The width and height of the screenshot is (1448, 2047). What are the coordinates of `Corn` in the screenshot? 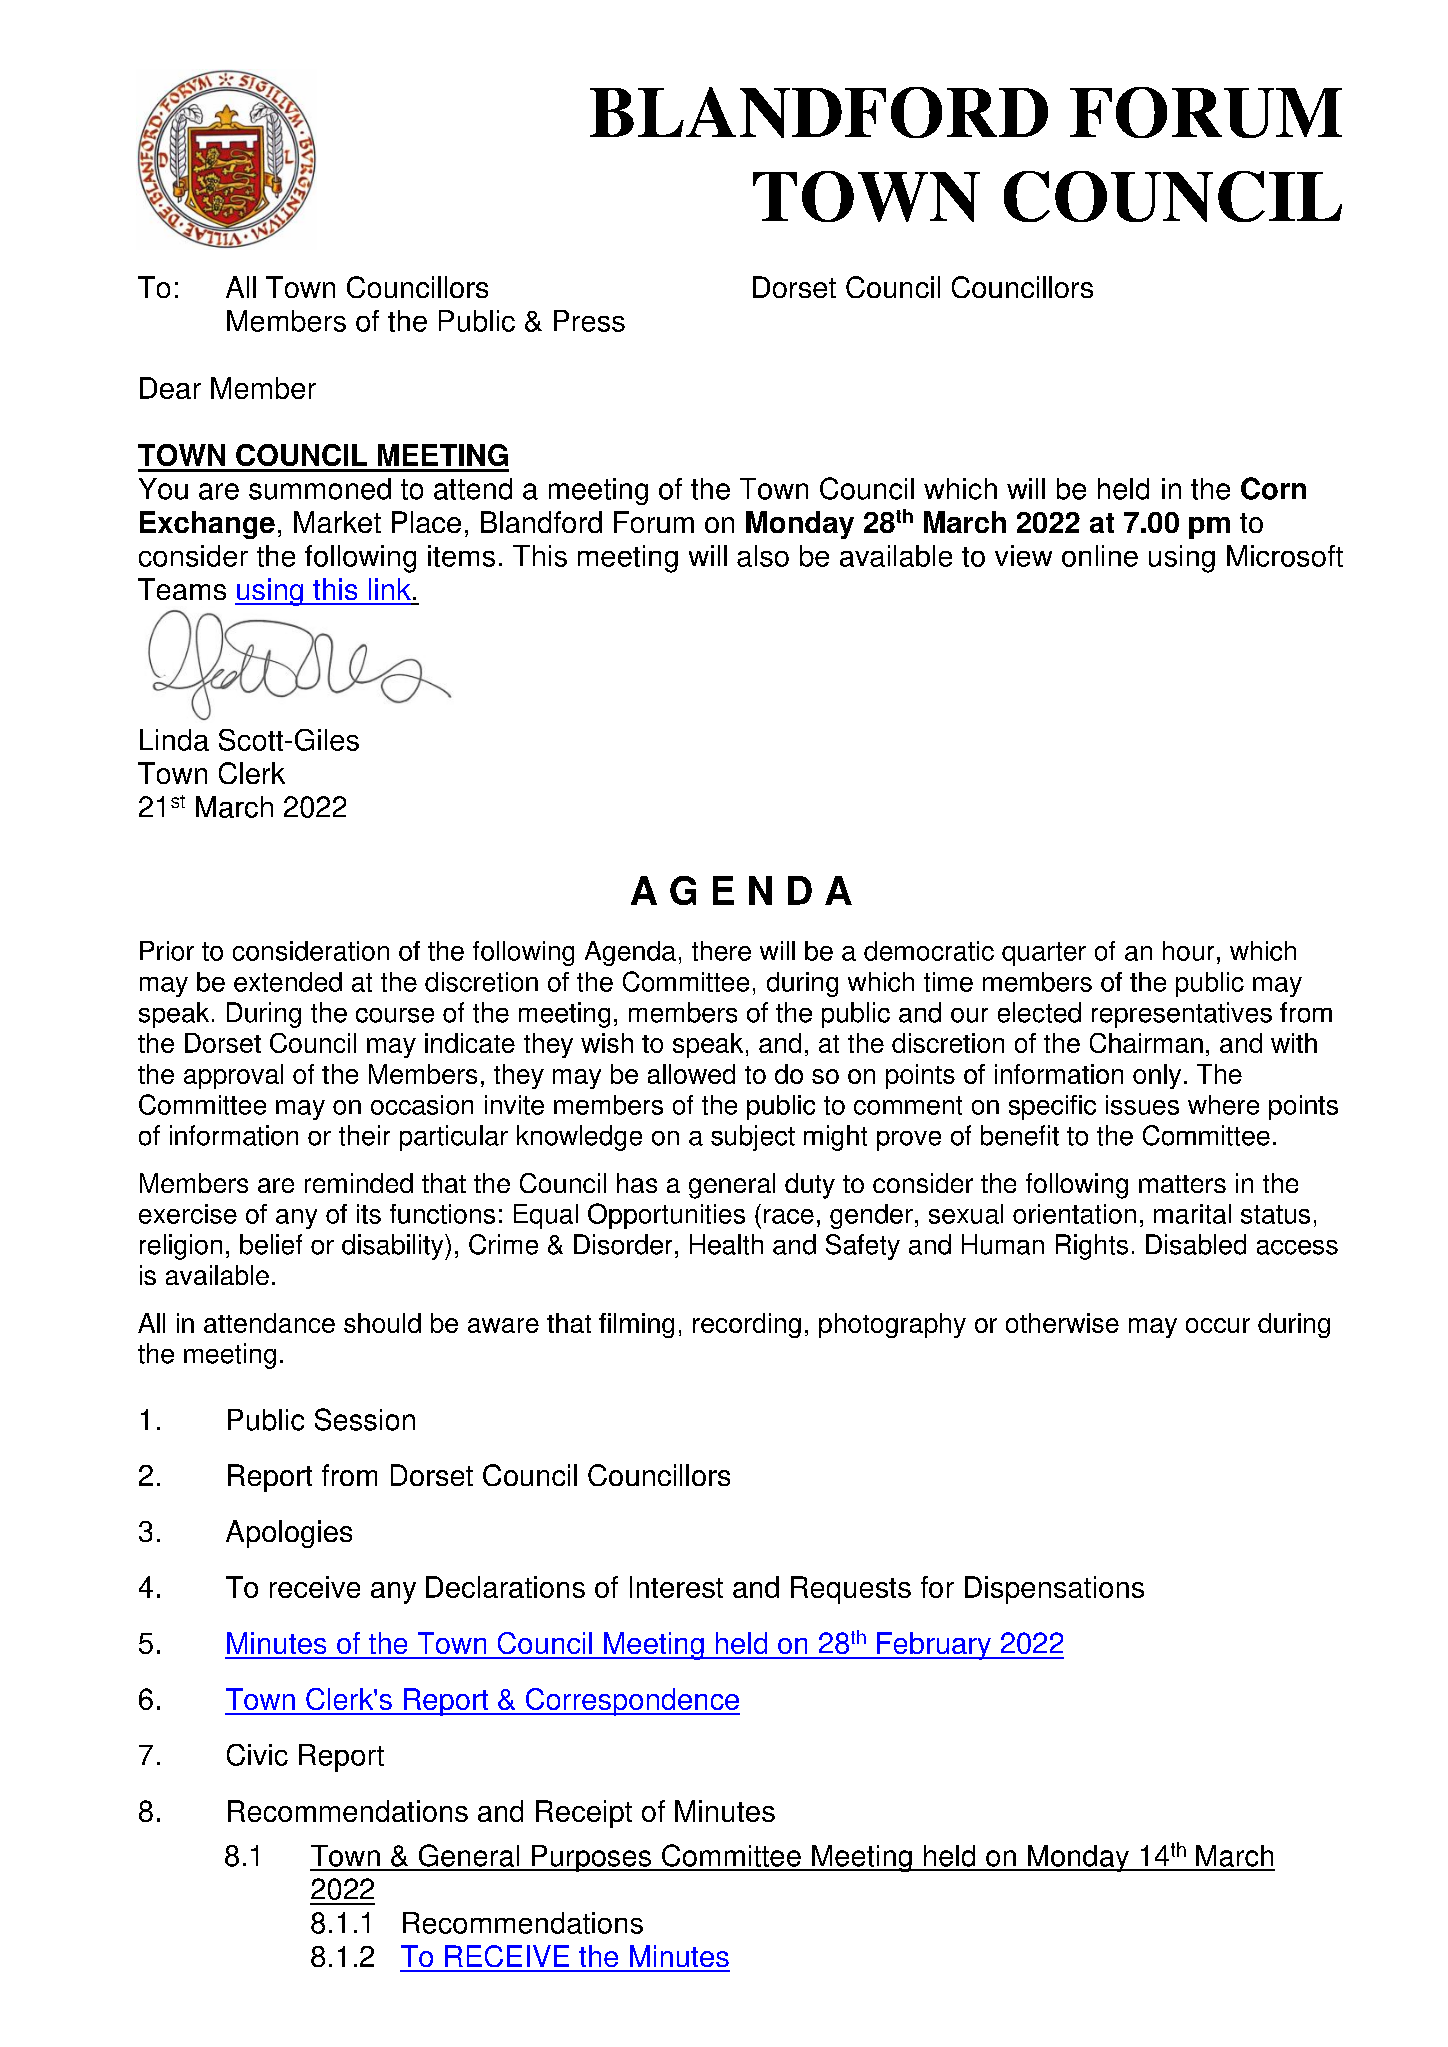 It's located at (1273, 488).
